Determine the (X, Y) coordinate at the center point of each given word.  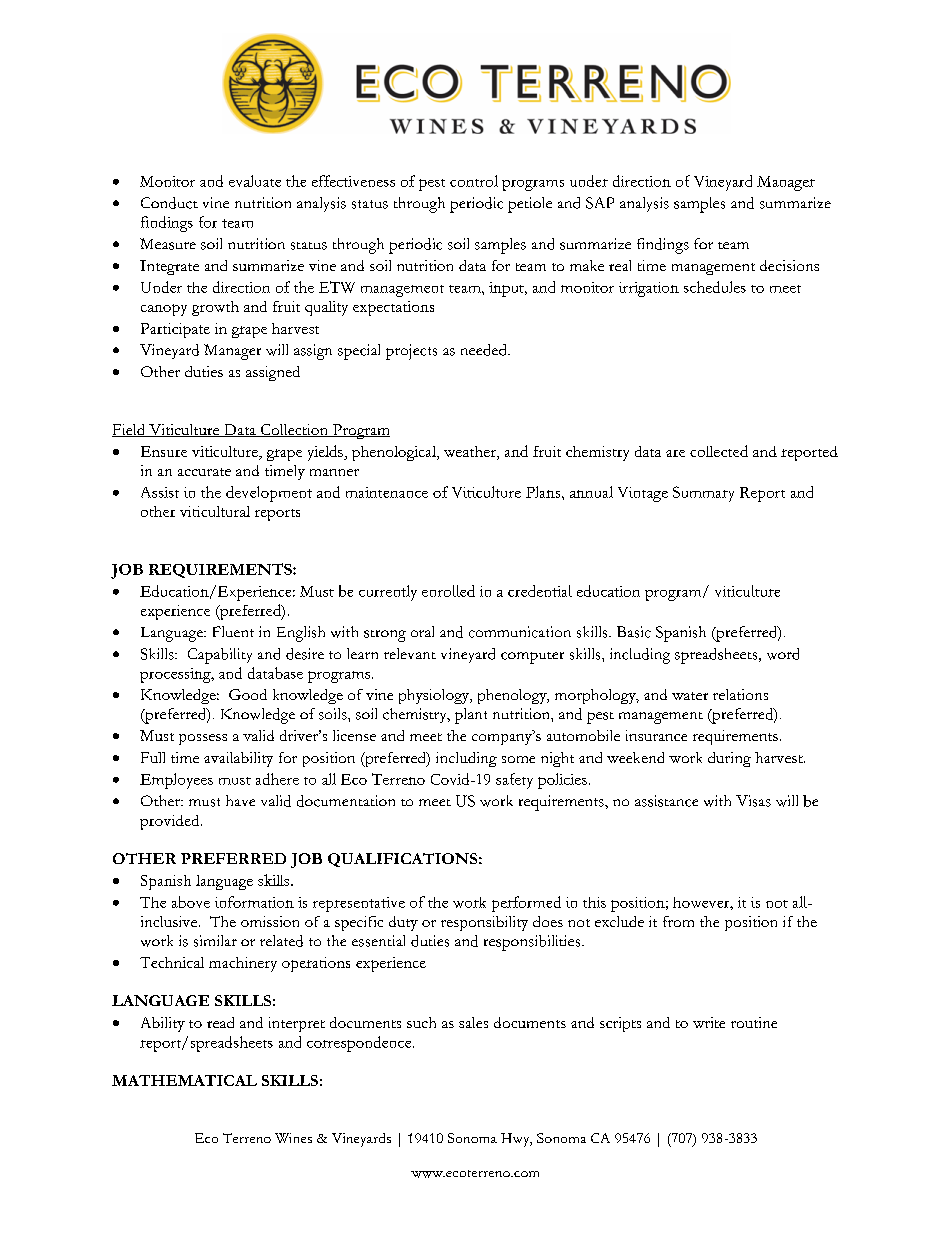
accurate (204, 472)
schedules (715, 287)
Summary (703, 494)
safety (514, 781)
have (240, 800)
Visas (753, 801)
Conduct (169, 203)
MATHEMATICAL (184, 1080)
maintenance (387, 492)
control (474, 181)
